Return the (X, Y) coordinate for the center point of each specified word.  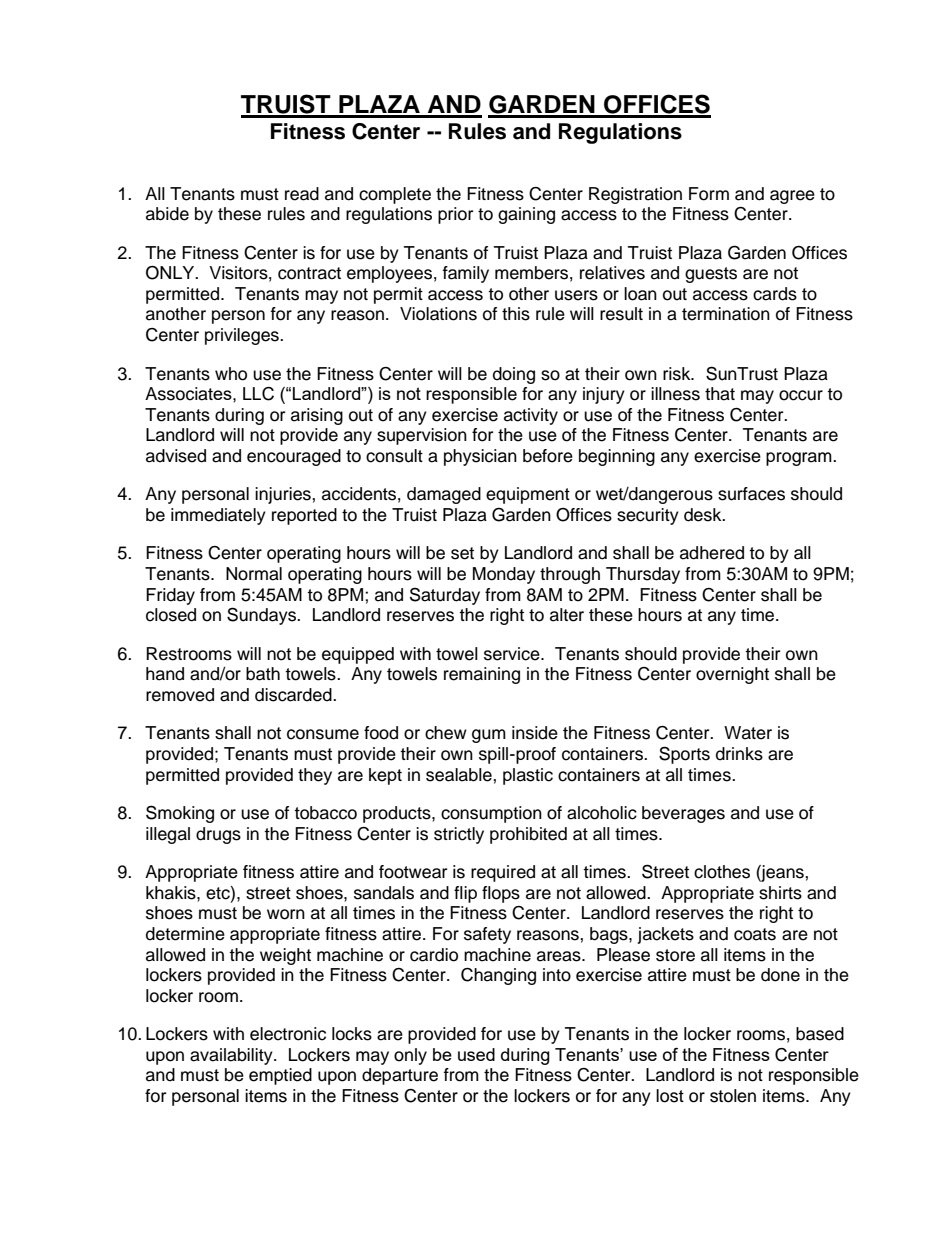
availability (232, 1056)
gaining (526, 215)
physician (480, 457)
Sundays (262, 616)
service (513, 654)
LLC (258, 394)
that (720, 394)
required (503, 873)
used (476, 1054)
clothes (722, 872)
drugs (218, 835)
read (302, 194)
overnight (732, 675)
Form (709, 194)
